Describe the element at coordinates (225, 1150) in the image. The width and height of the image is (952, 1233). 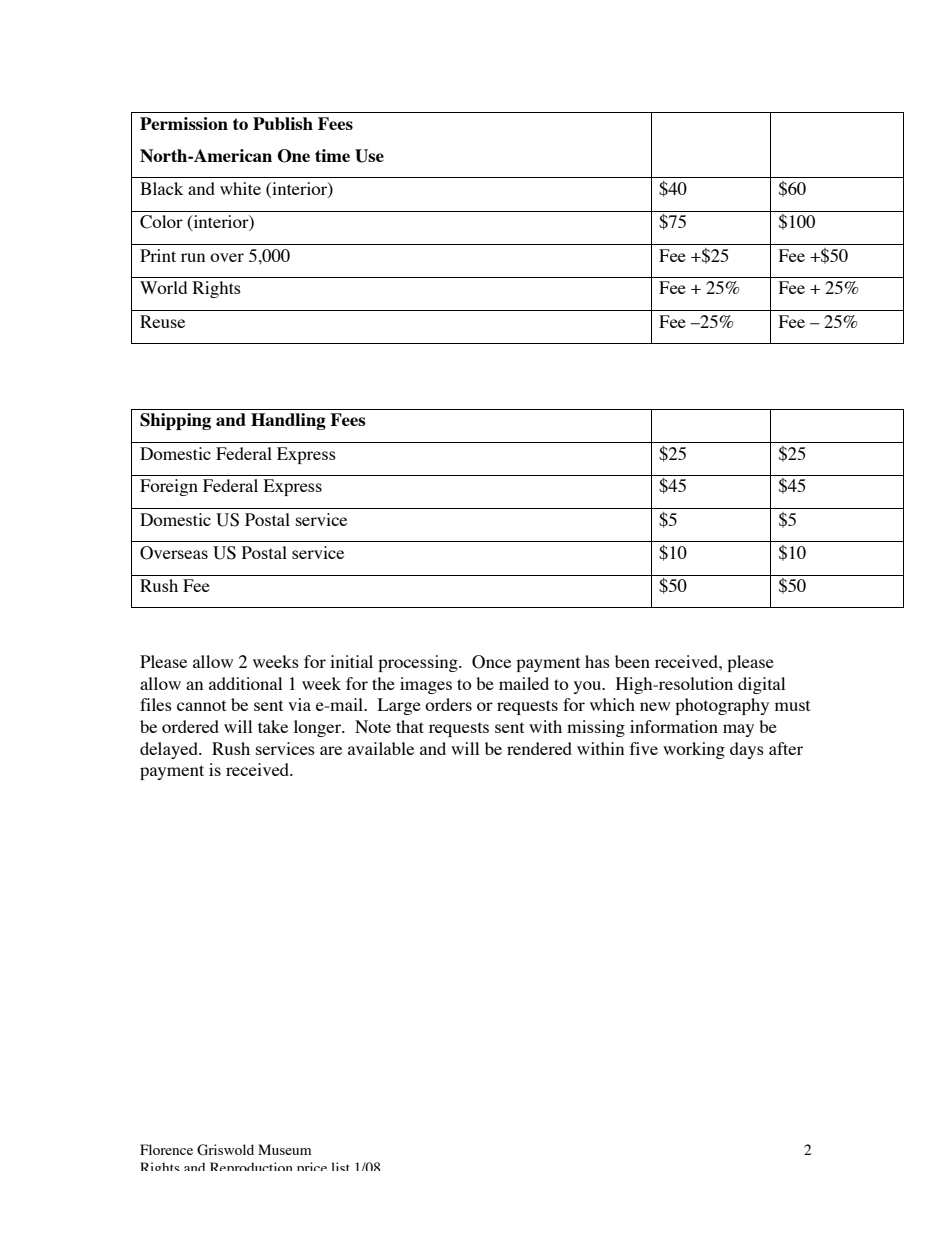
I see `Griswold` at that location.
